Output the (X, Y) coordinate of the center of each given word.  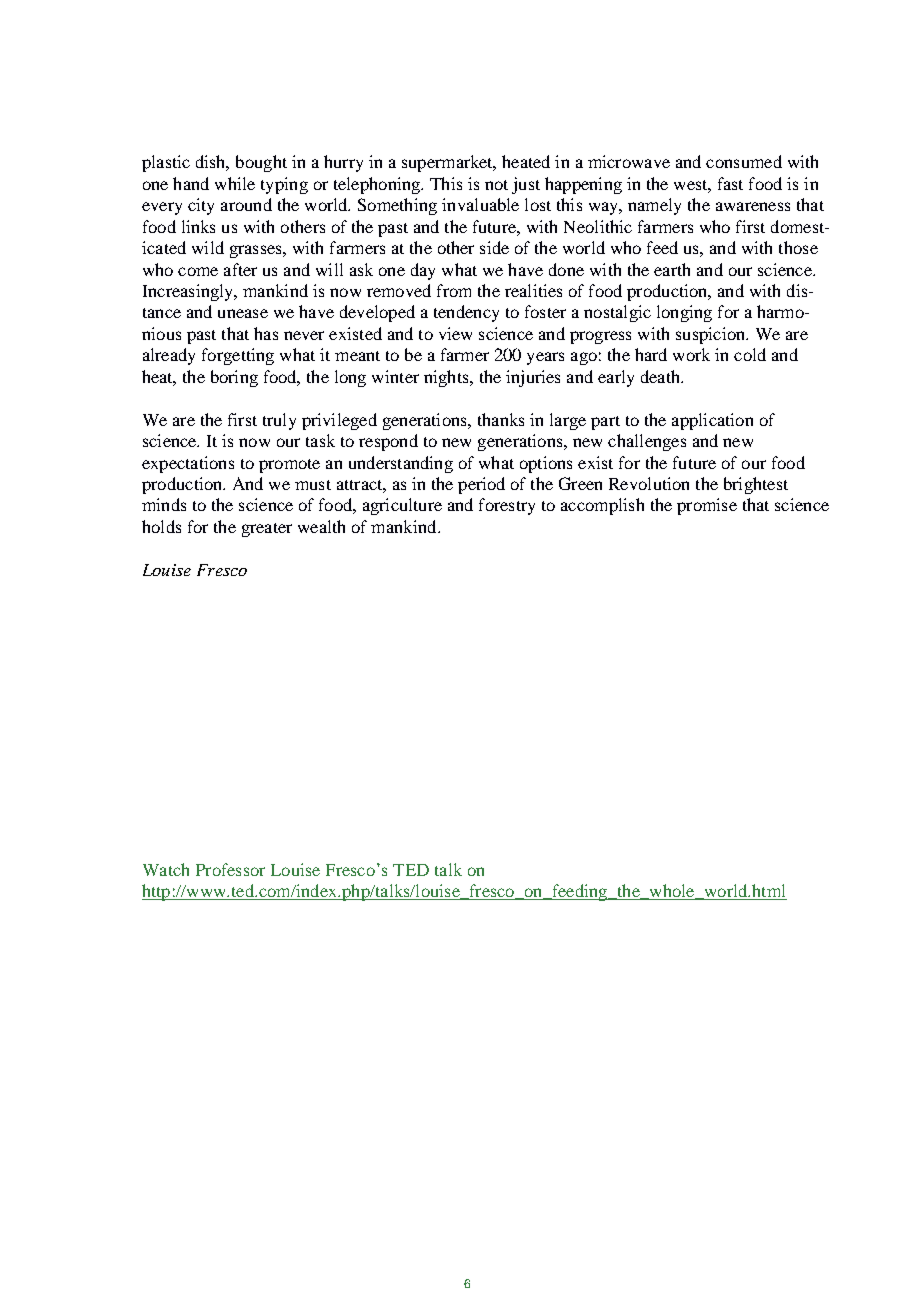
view (455, 333)
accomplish (602, 506)
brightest (756, 485)
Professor (230, 869)
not (496, 185)
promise (707, 506)
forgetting (238, 356)
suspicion (712, 335)
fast (730, 183)
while (235, 183)
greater (267, 530)
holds (161, 526)
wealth (321, 526)
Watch (166, 869)
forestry (507, 506)
